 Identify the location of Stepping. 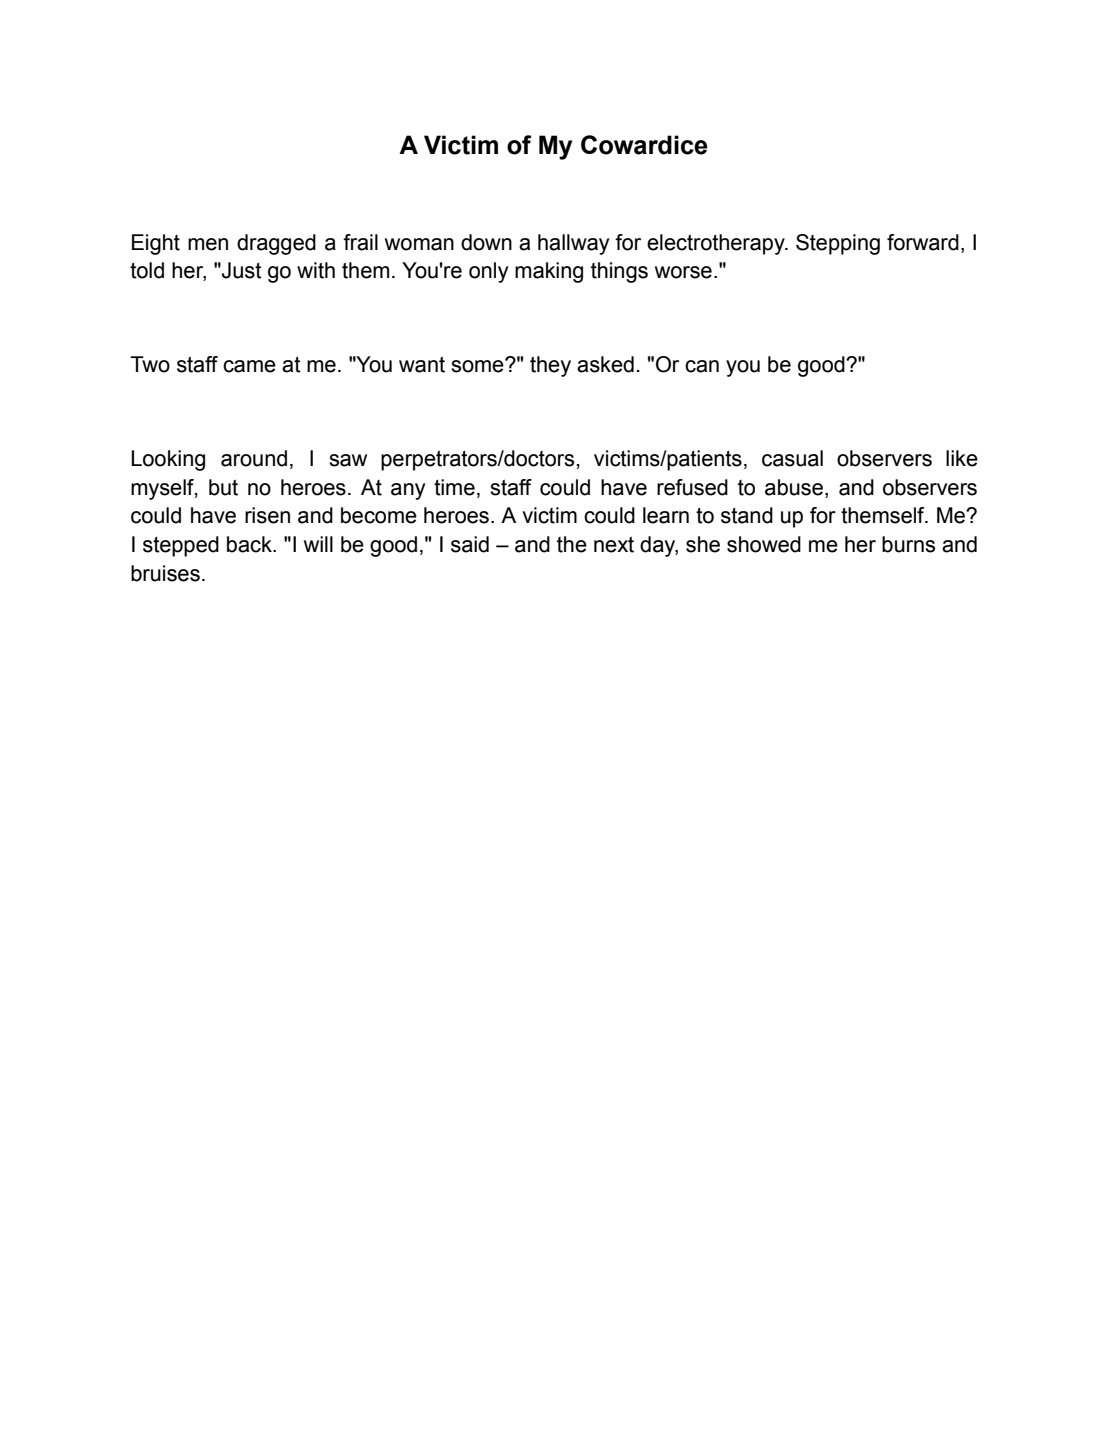
(838, 244).
